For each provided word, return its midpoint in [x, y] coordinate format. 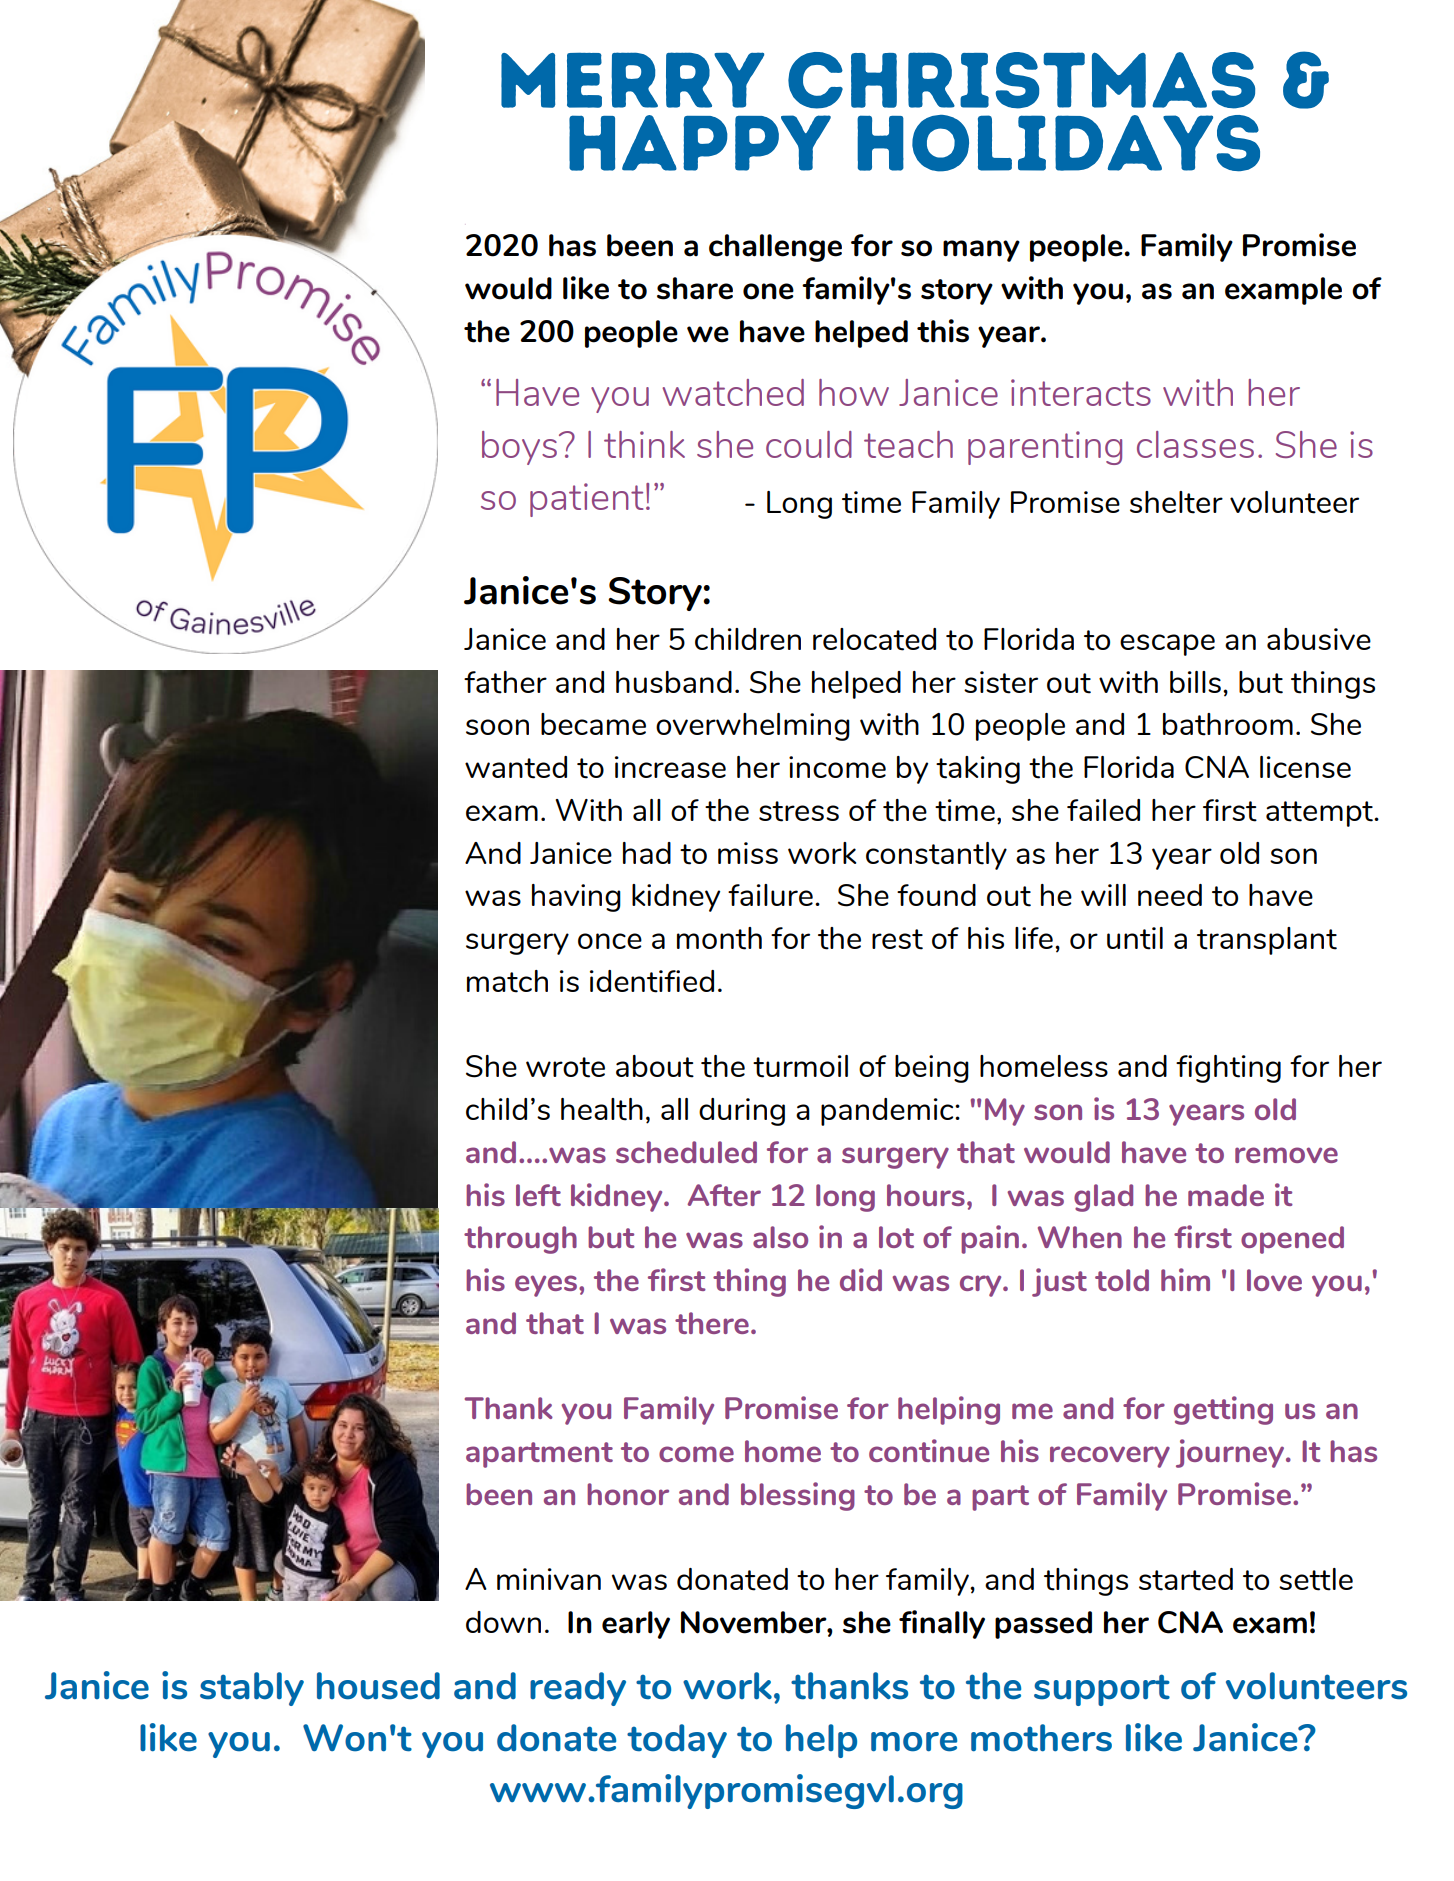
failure [770, 895]
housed [378, 1686]
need [1170, 895]
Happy [700, 143]
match [507, 981]
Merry [632, 80]
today [677, 1741]
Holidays [1058, 143]
